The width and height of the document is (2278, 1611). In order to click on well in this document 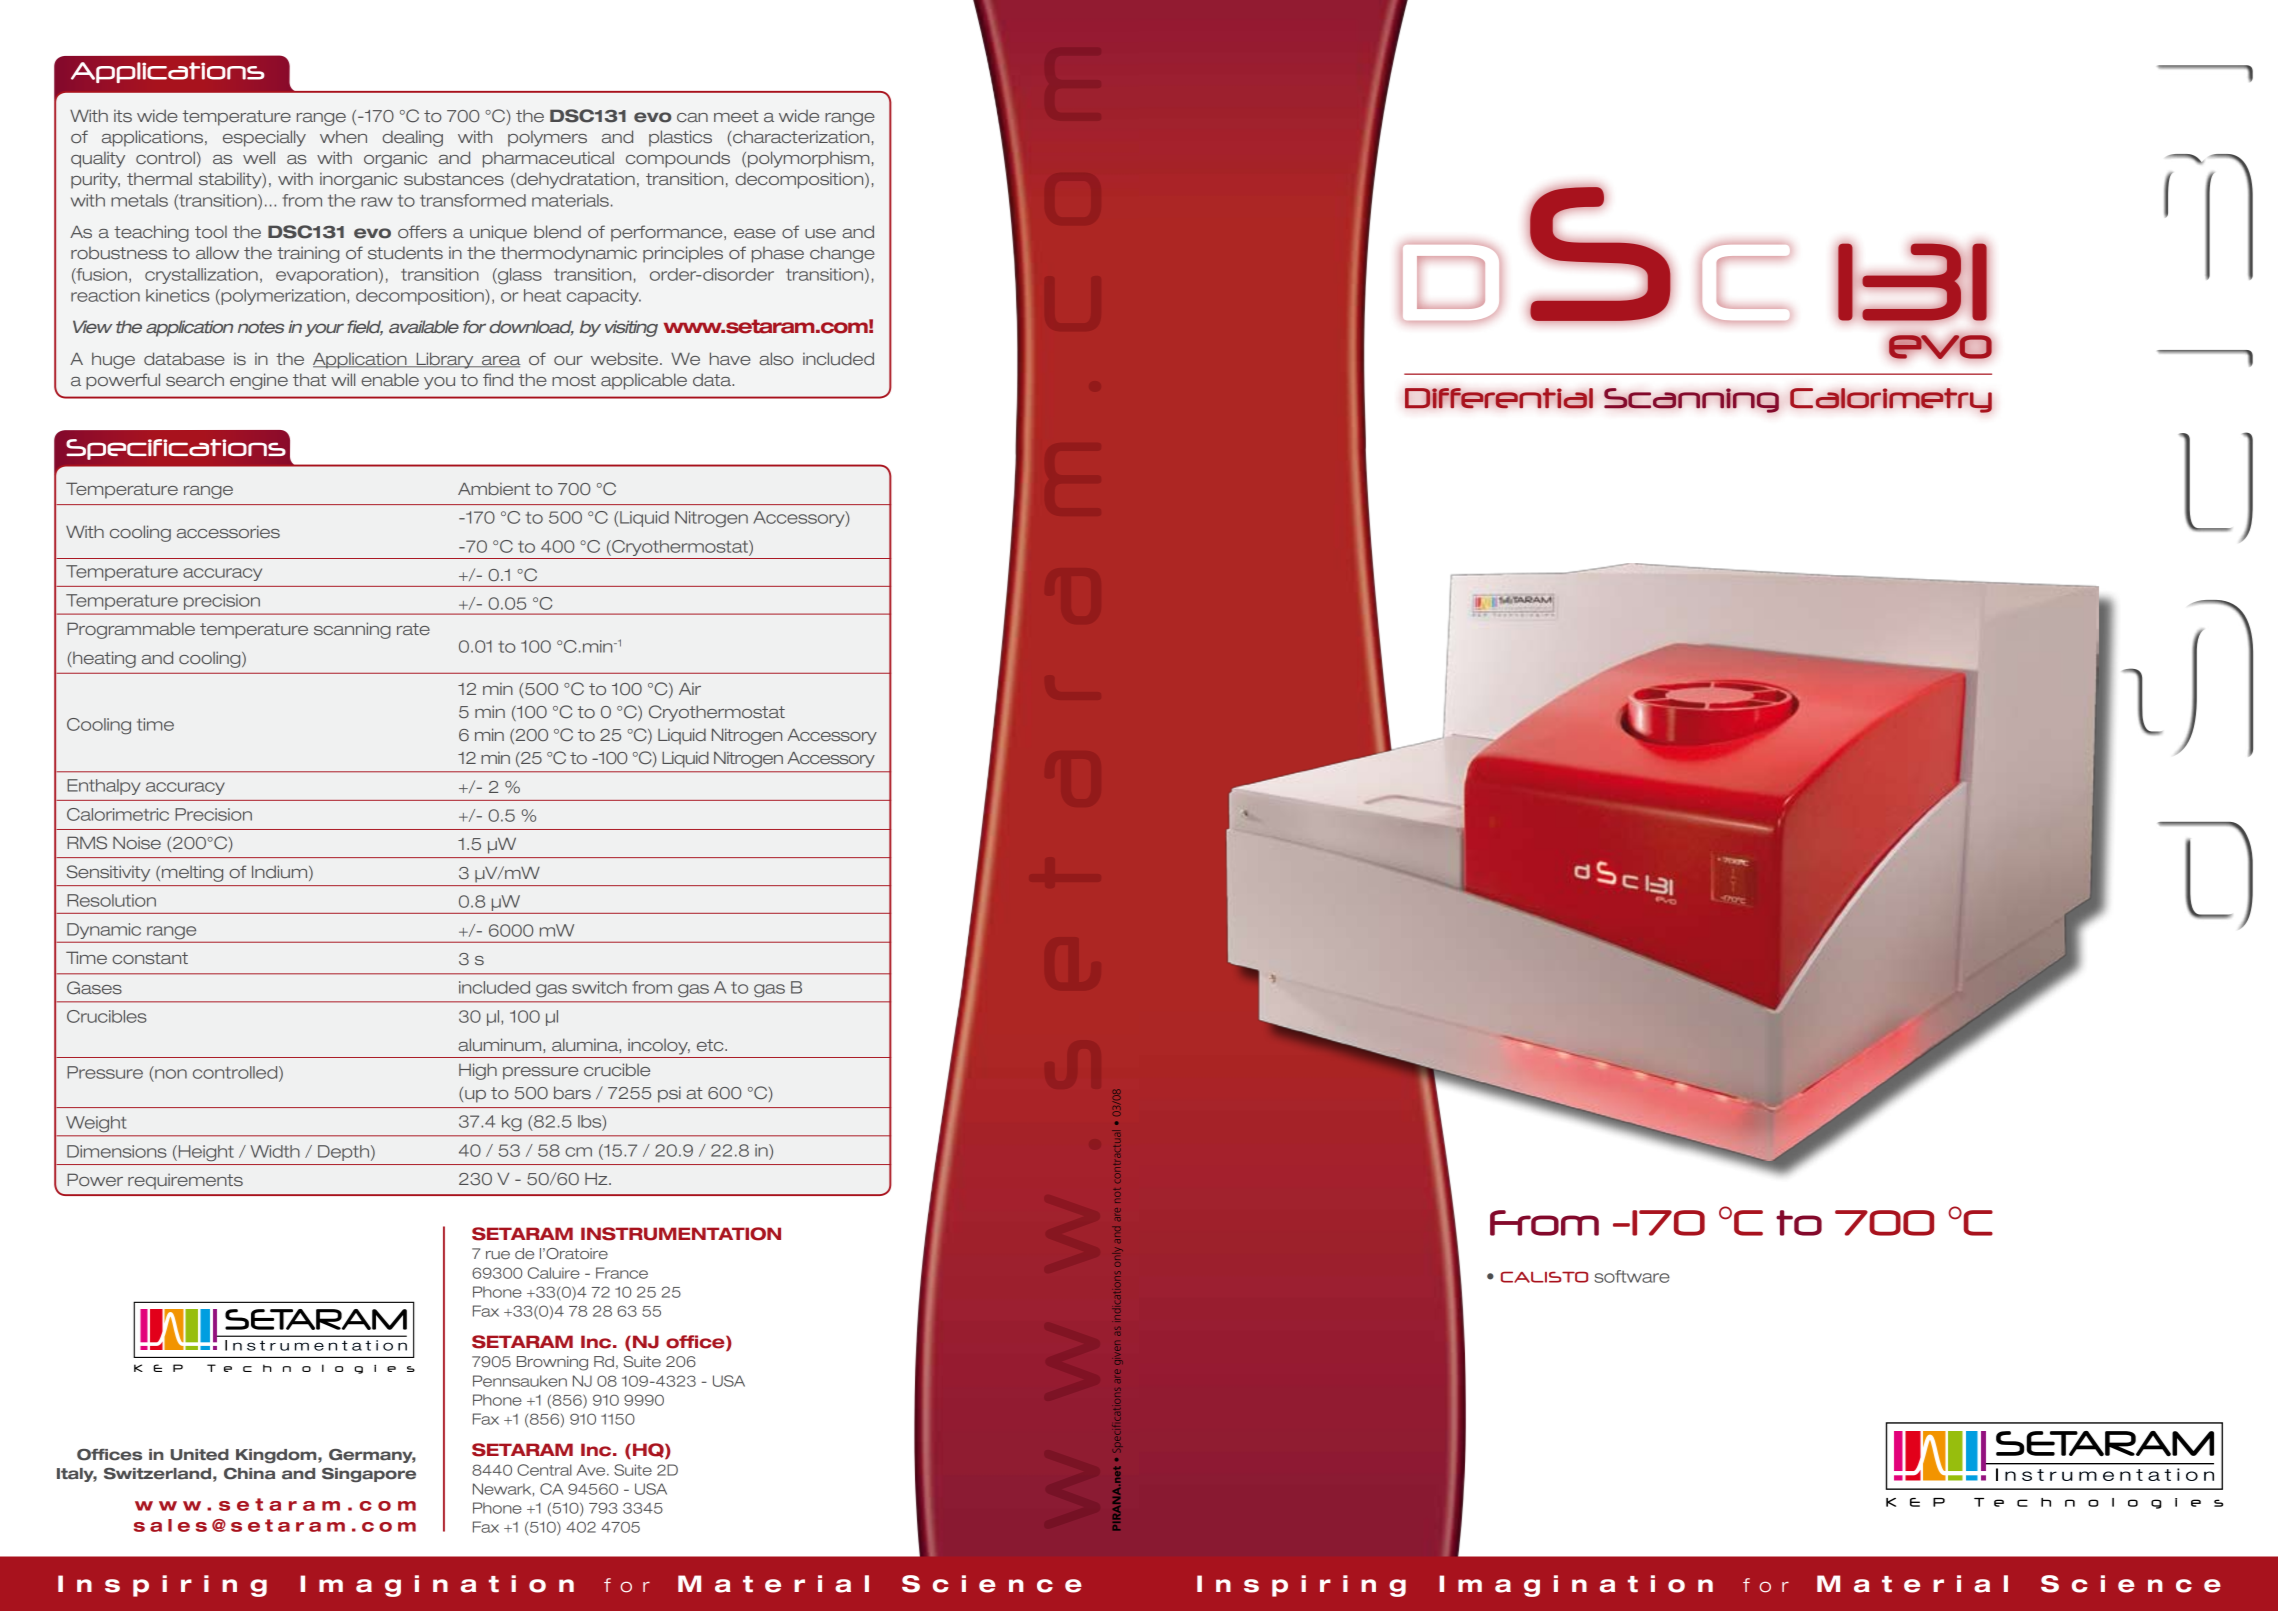, I will do `click(259, 157)`.
